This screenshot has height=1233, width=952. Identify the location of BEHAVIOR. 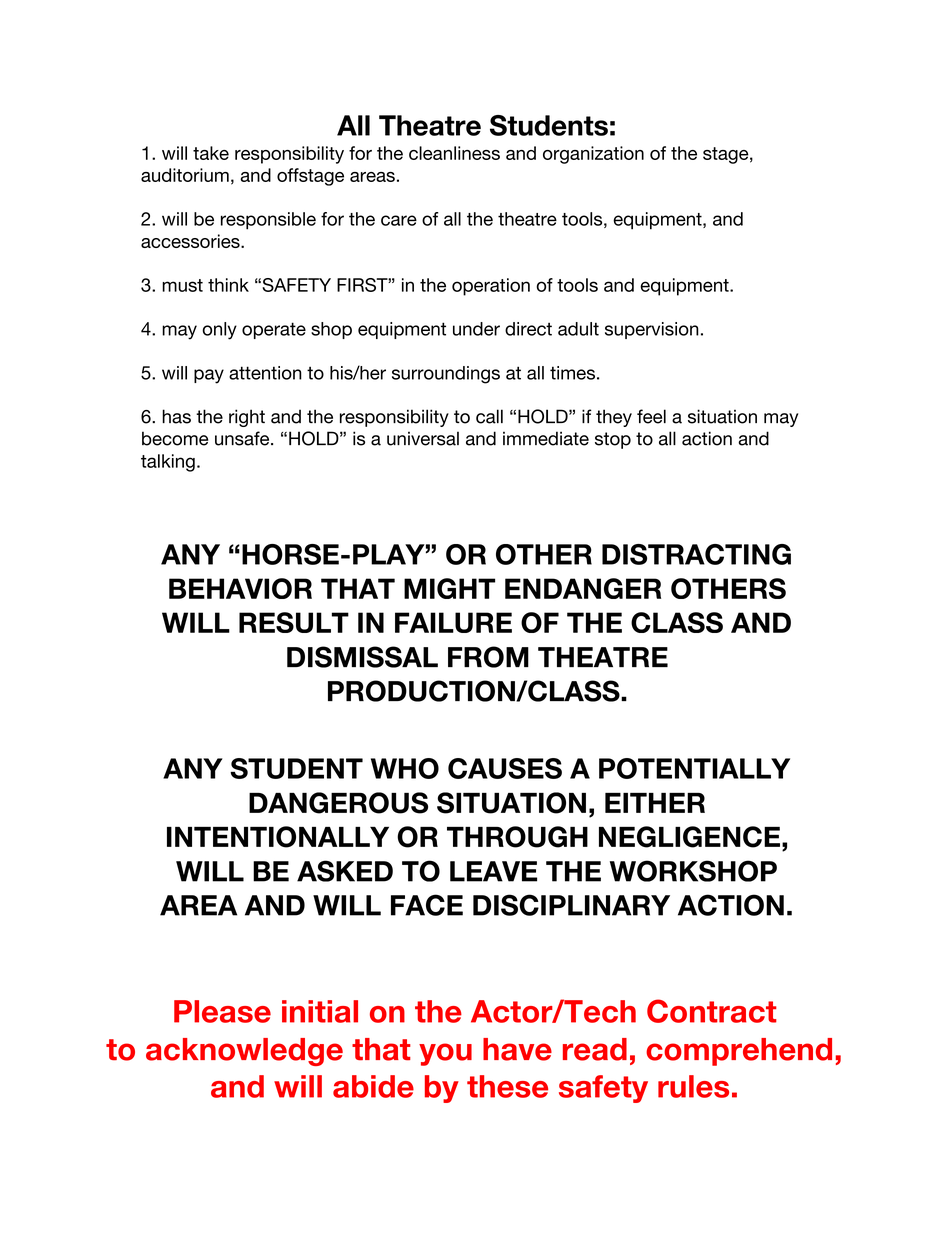
(240, 588).
